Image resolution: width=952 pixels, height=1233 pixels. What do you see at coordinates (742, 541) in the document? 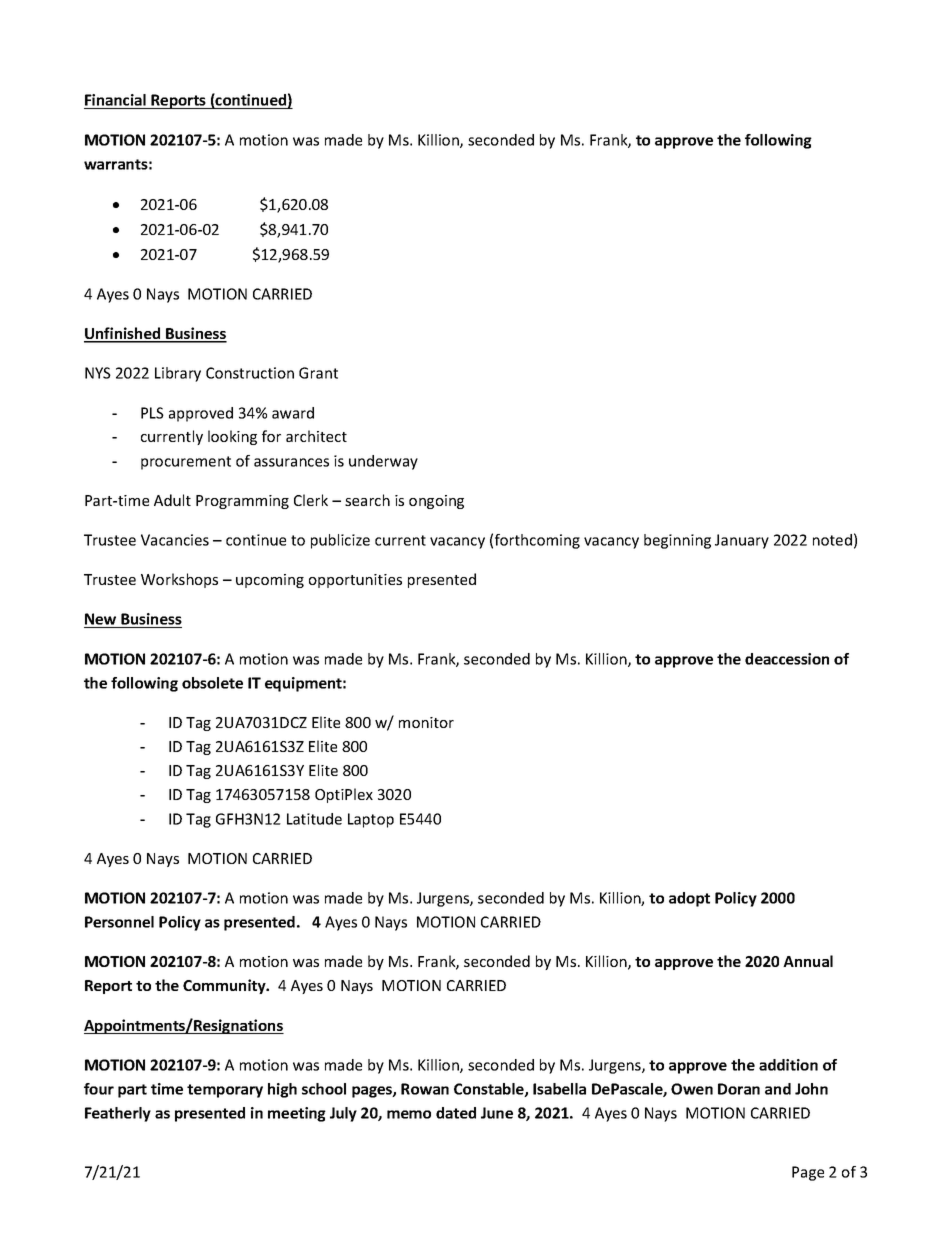
I see `January` at bounding box center [742, 541].
